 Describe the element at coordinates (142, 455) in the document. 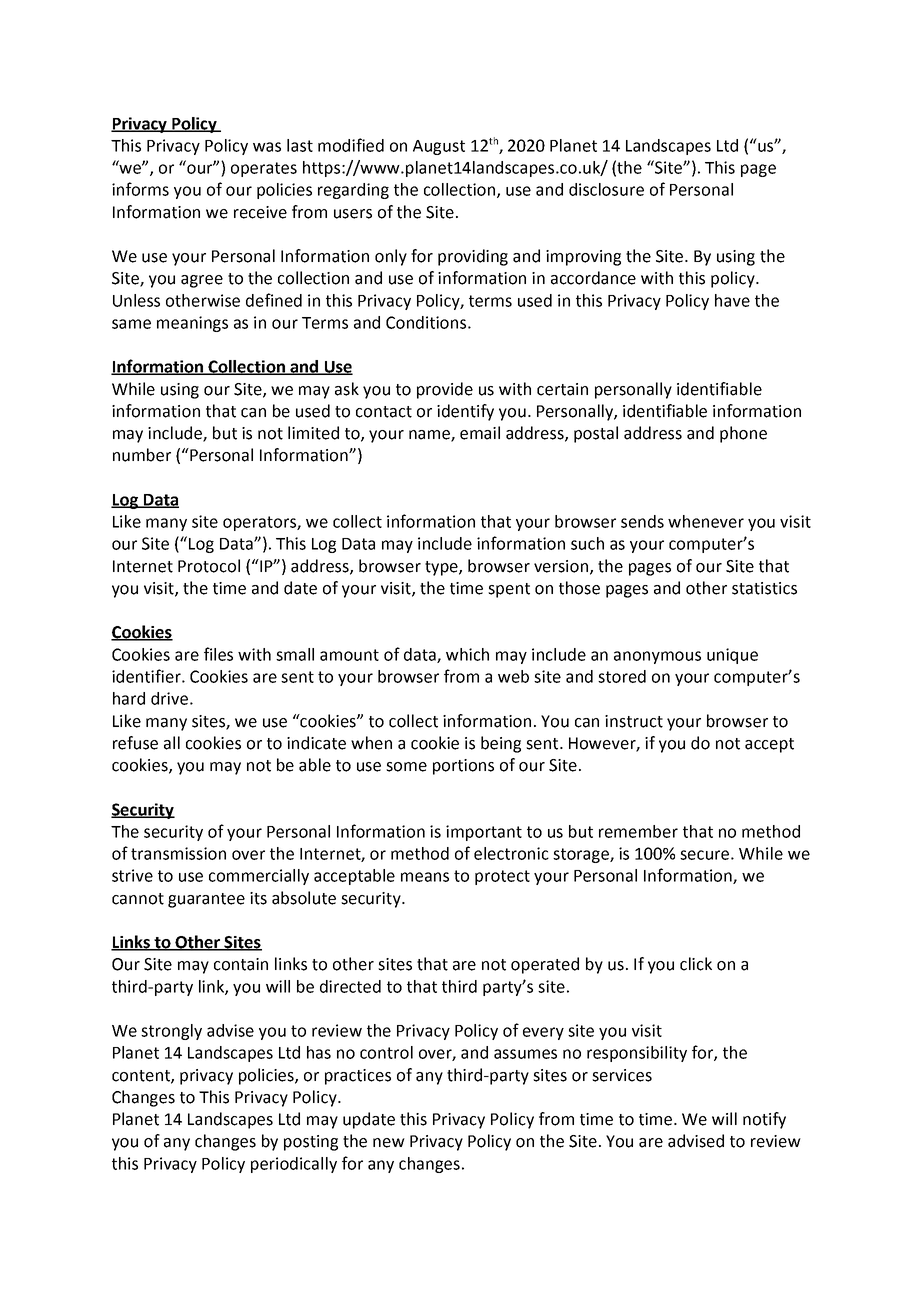

I see `number` at that location.
